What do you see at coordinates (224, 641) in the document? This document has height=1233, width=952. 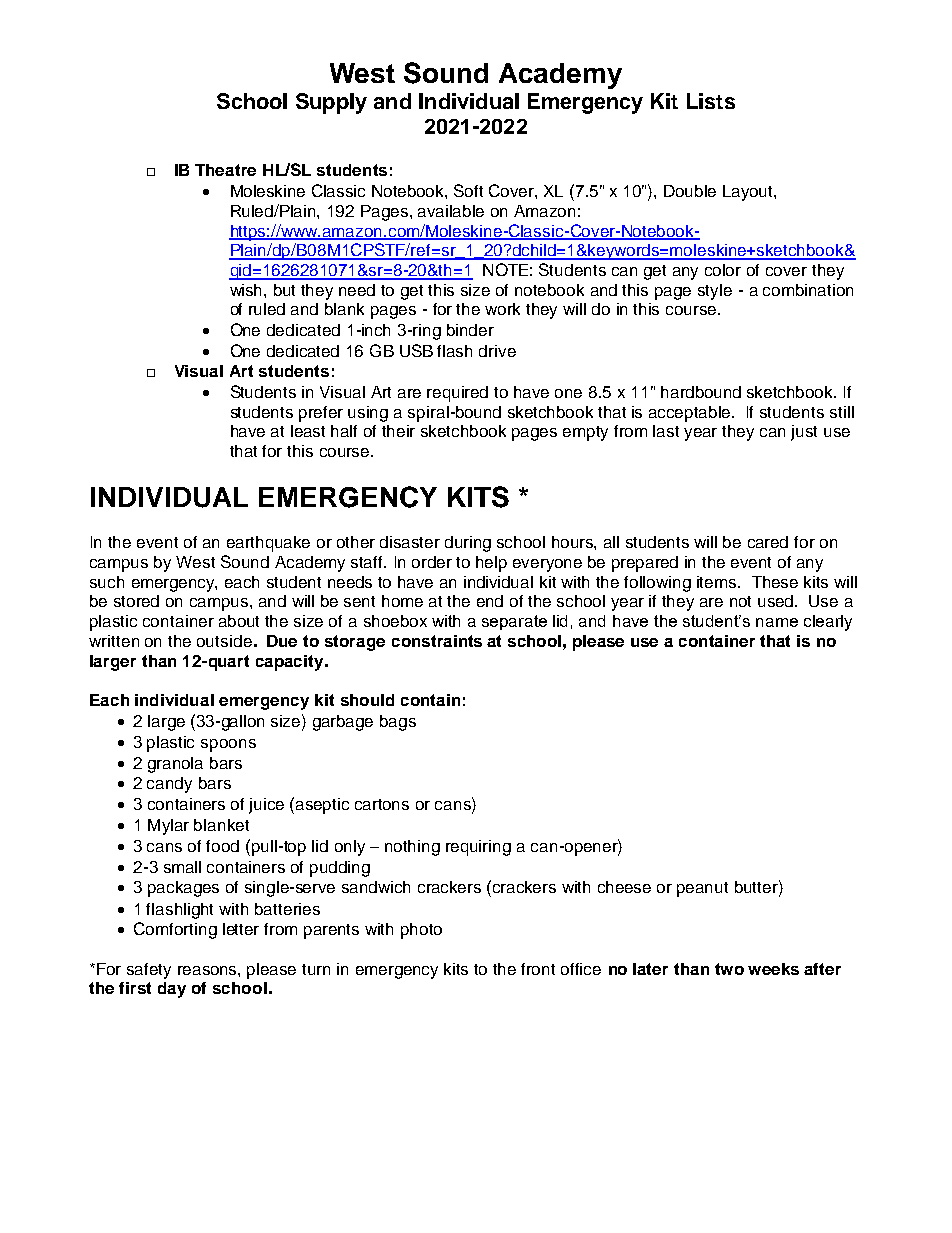 I see `outside` at bounding box center [224, 641].
